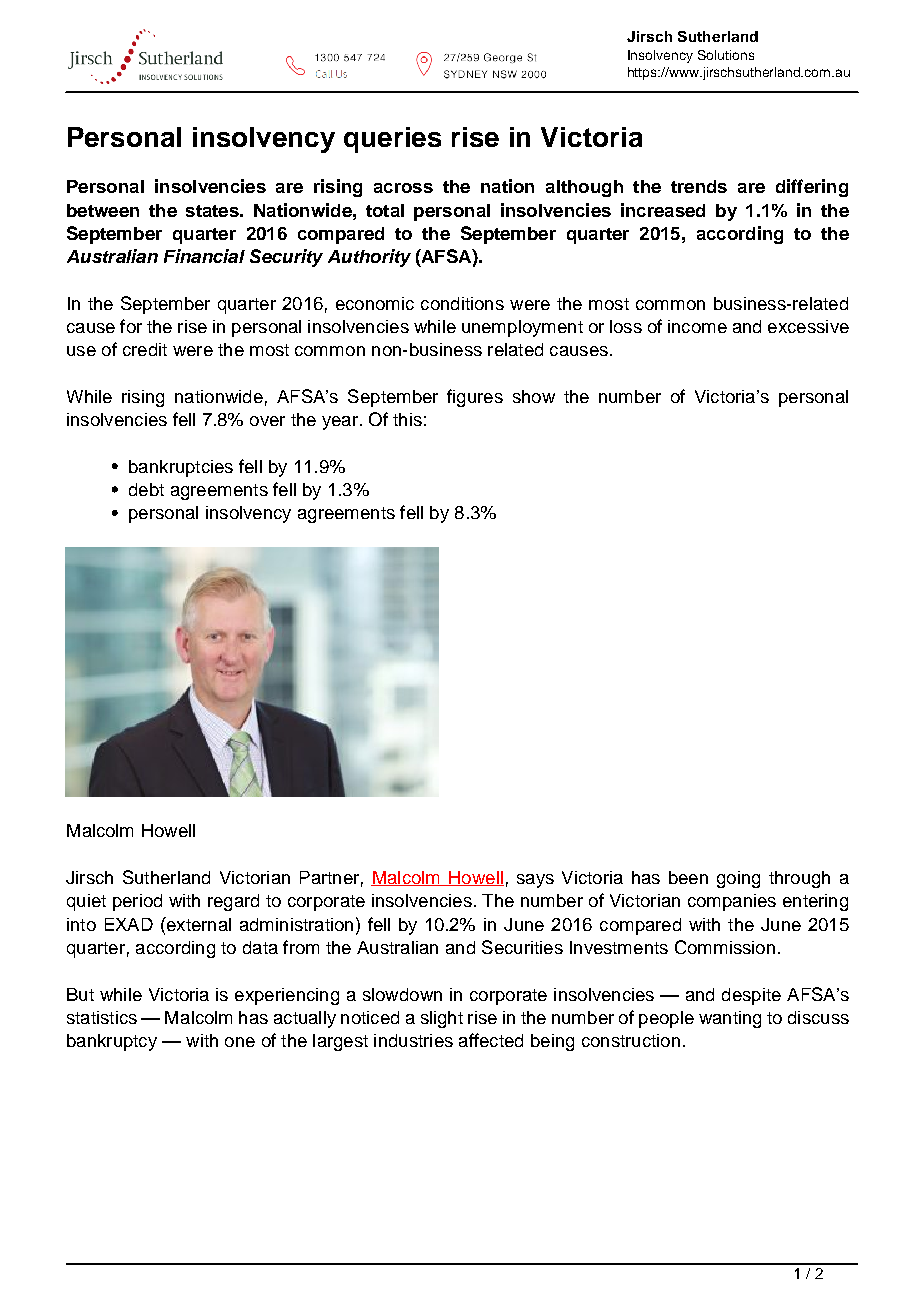  Describe the element at coordinates (137, 902) in the screenshot. I see `period` at that location.
